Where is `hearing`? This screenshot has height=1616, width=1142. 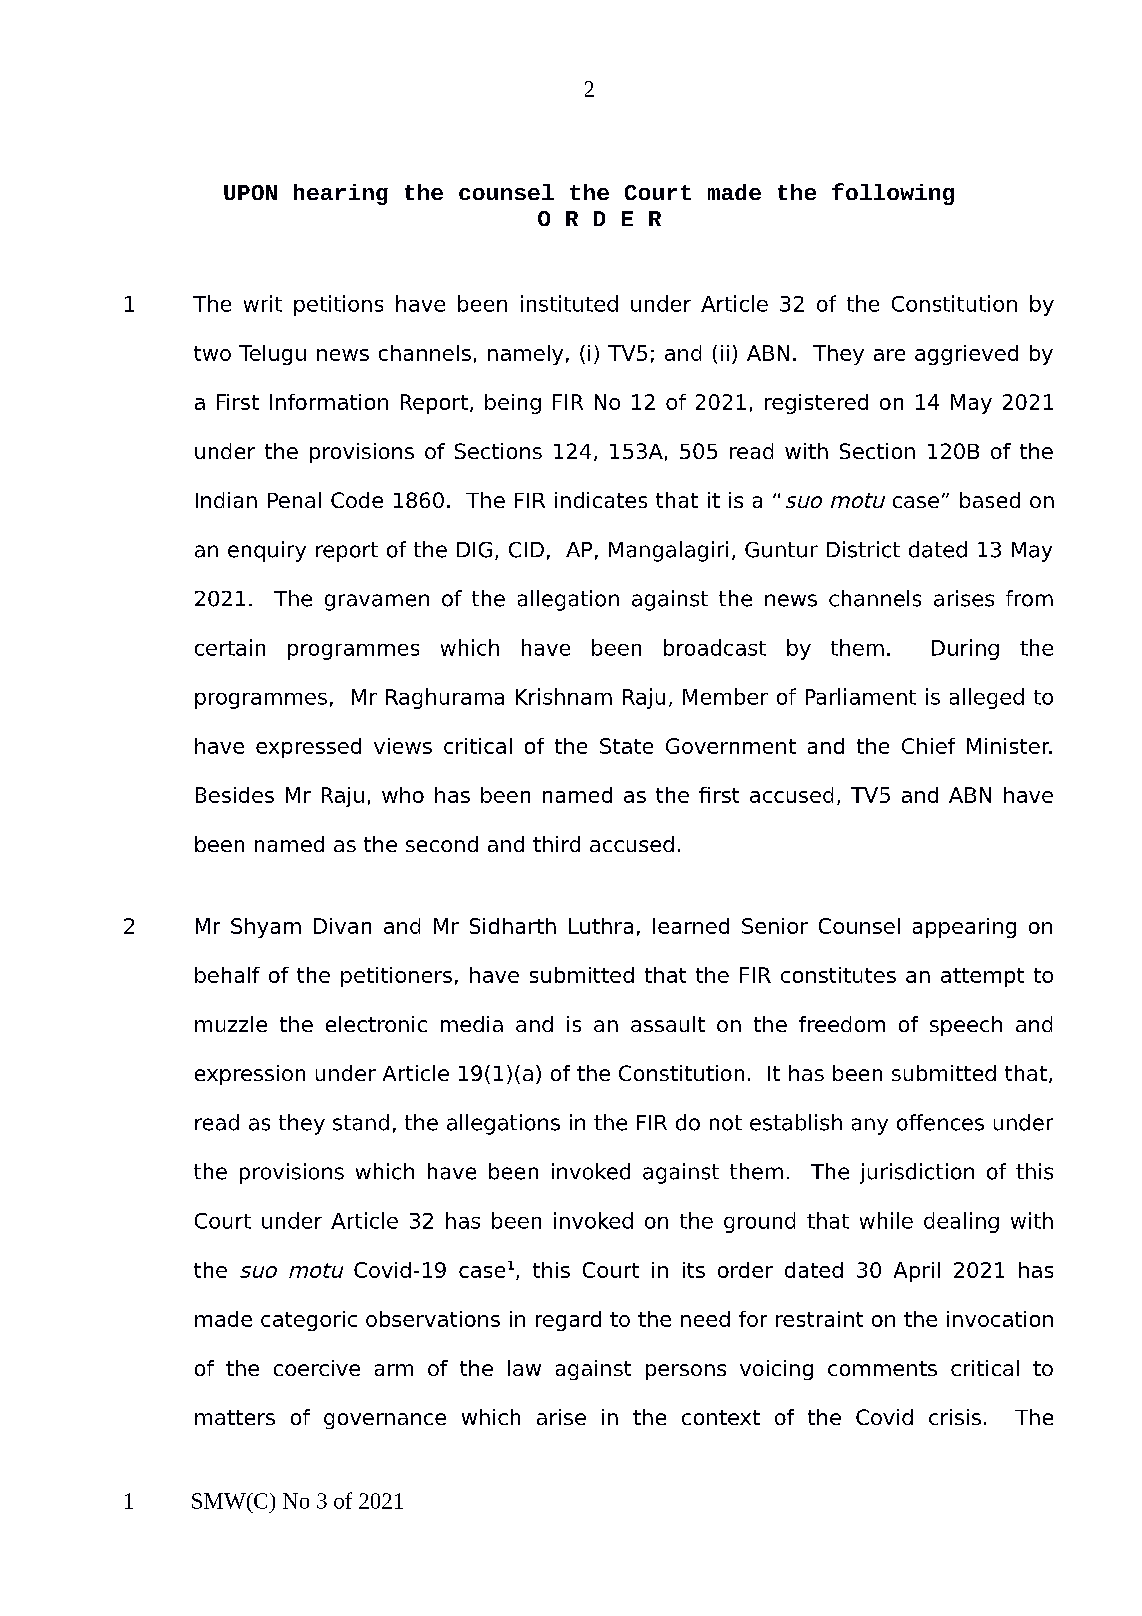
hearing is located at coordinates (341, 194).
